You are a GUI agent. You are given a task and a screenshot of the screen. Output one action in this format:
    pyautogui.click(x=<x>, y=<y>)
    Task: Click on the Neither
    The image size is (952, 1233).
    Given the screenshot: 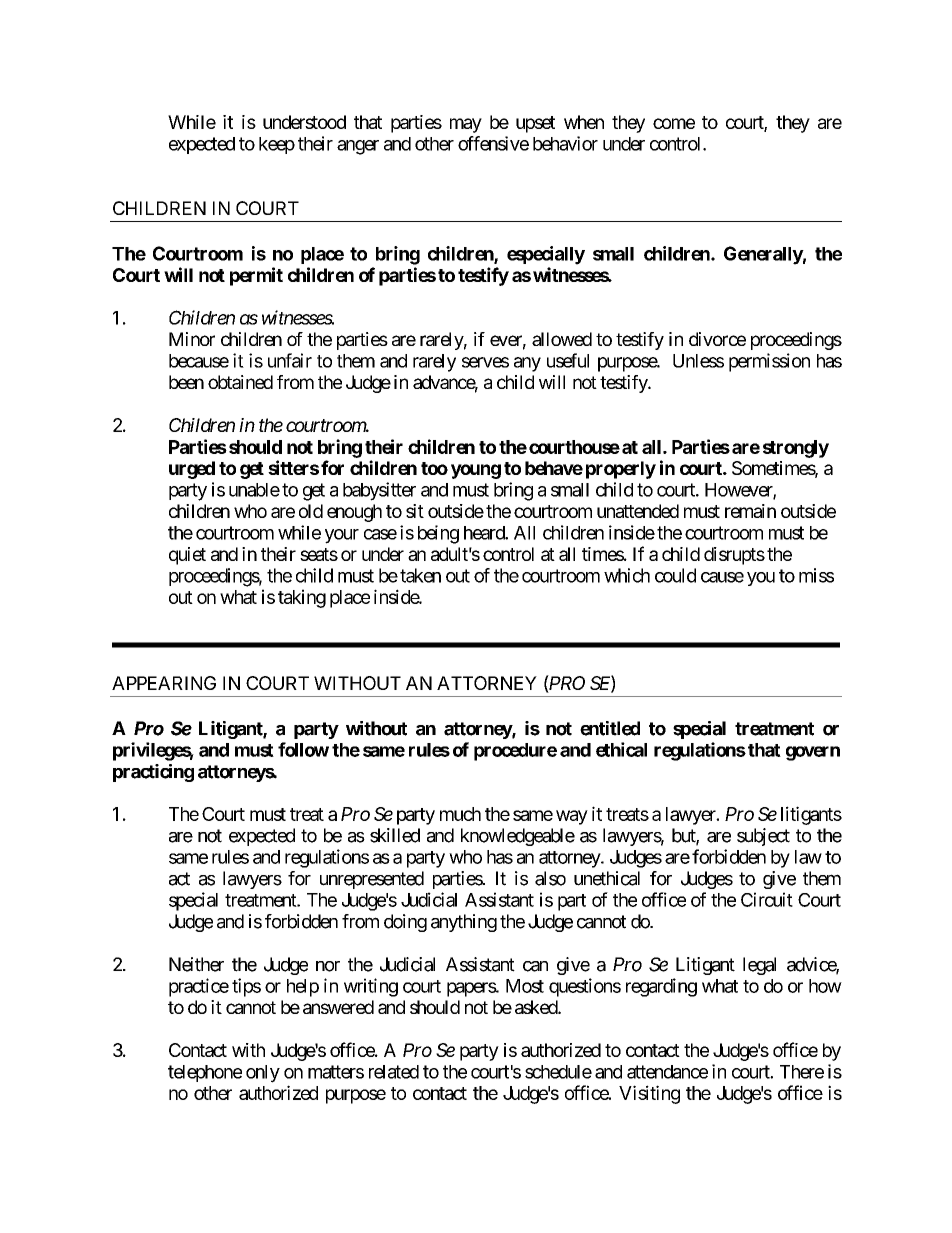 What is the action you would take?
    pyautogui.click(x=196, y=964)
